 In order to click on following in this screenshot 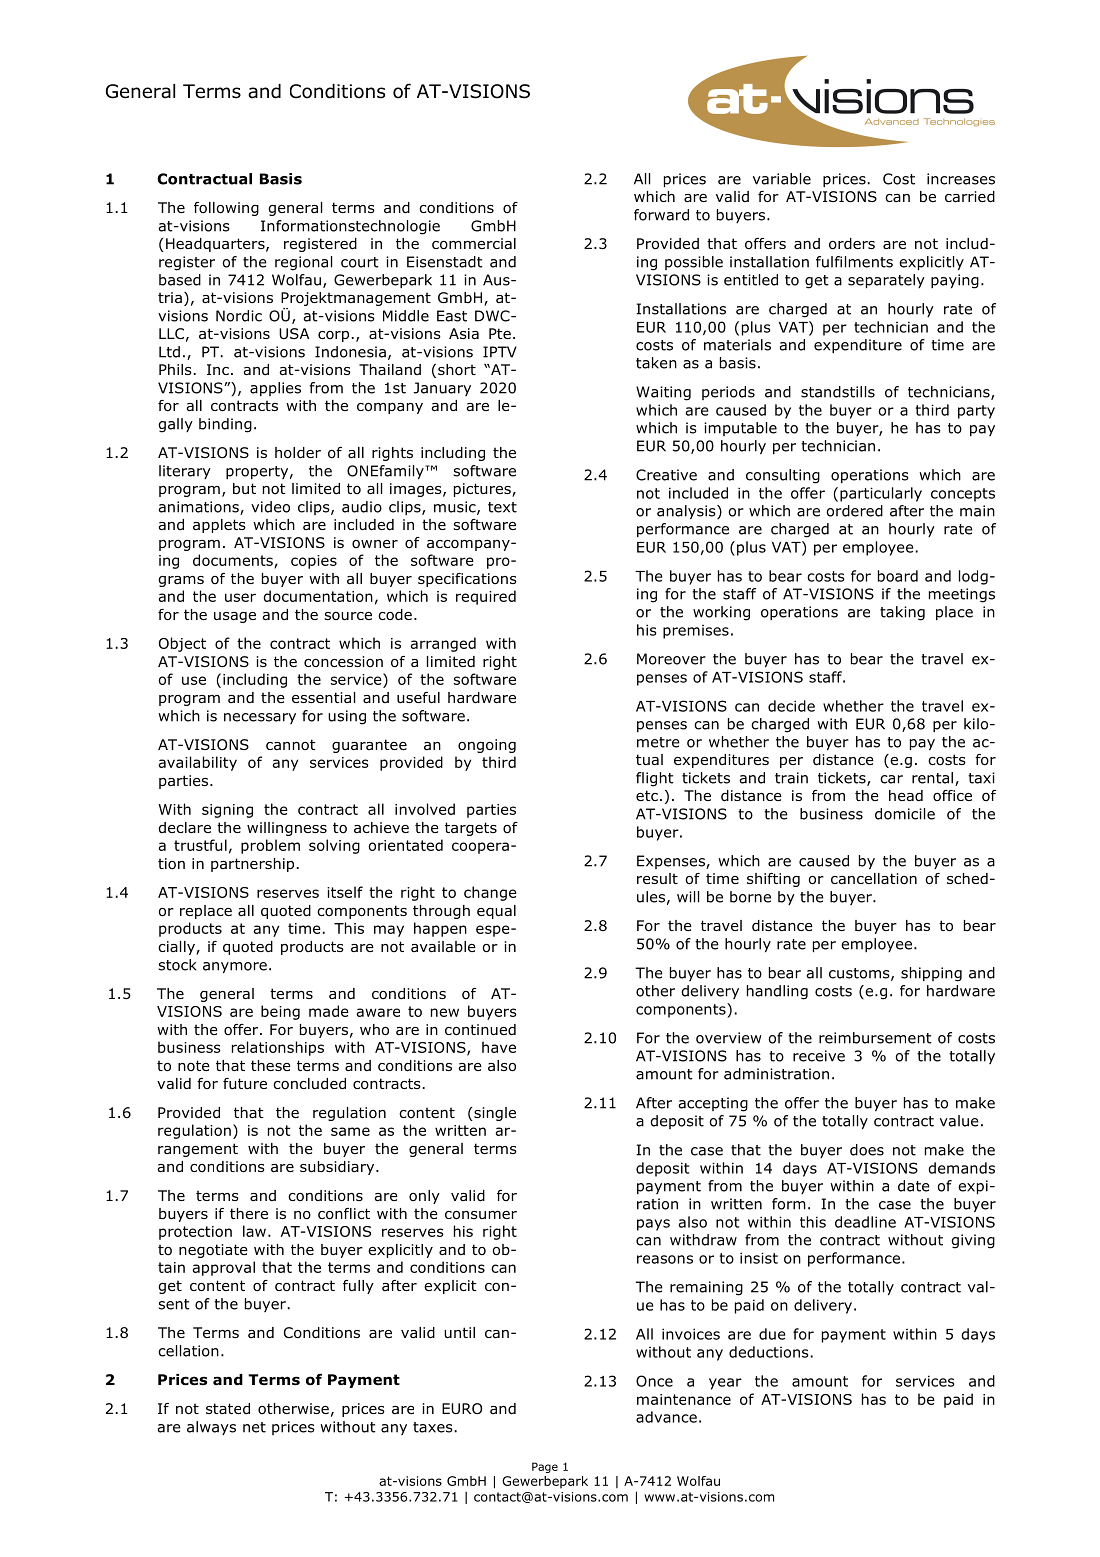, I will do `click(226, 209)`.
